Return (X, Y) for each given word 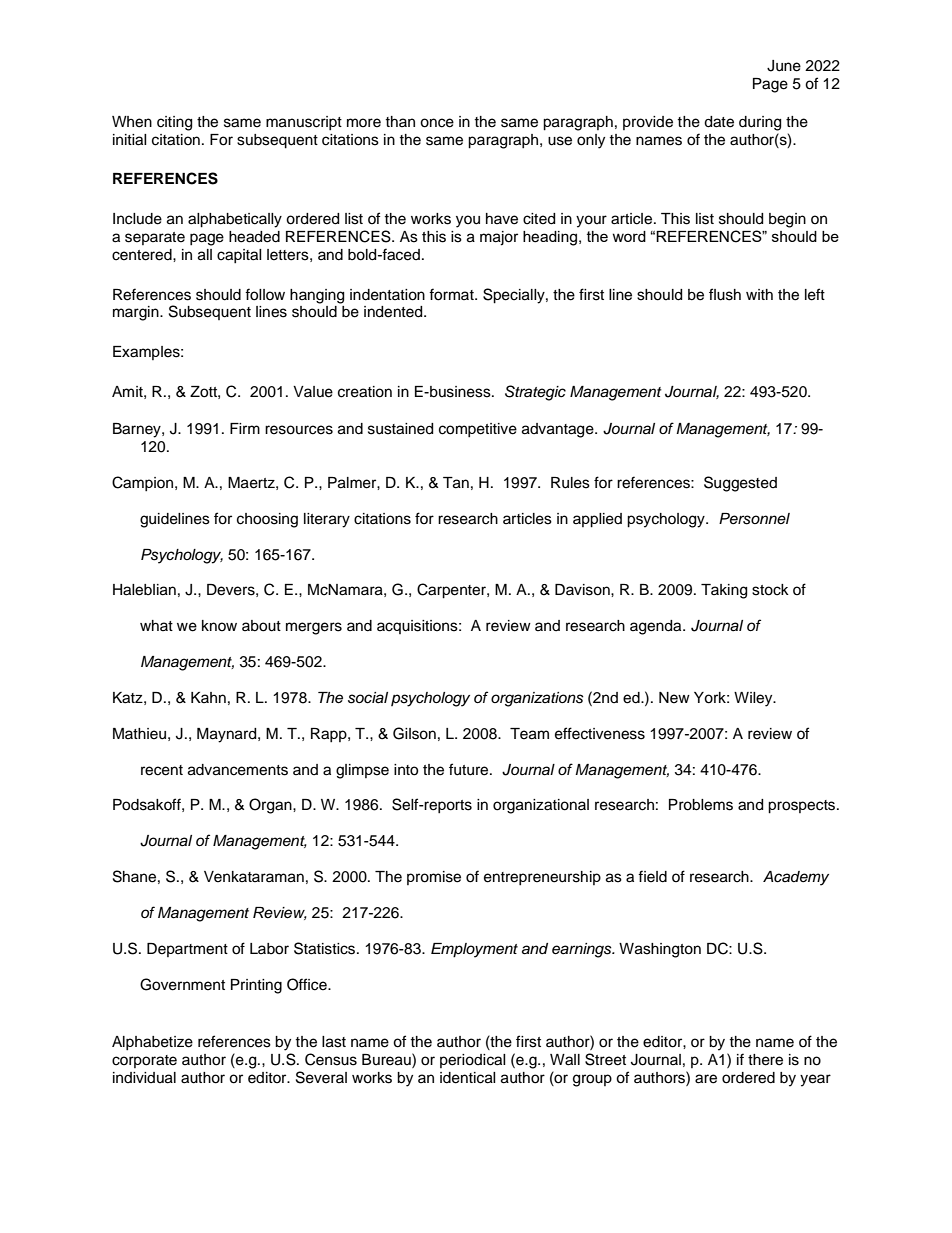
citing (174, 123)
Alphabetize (152, 1043)
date (719, 122)
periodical (473, 1061)
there (765, 1060)
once (437, 123)
